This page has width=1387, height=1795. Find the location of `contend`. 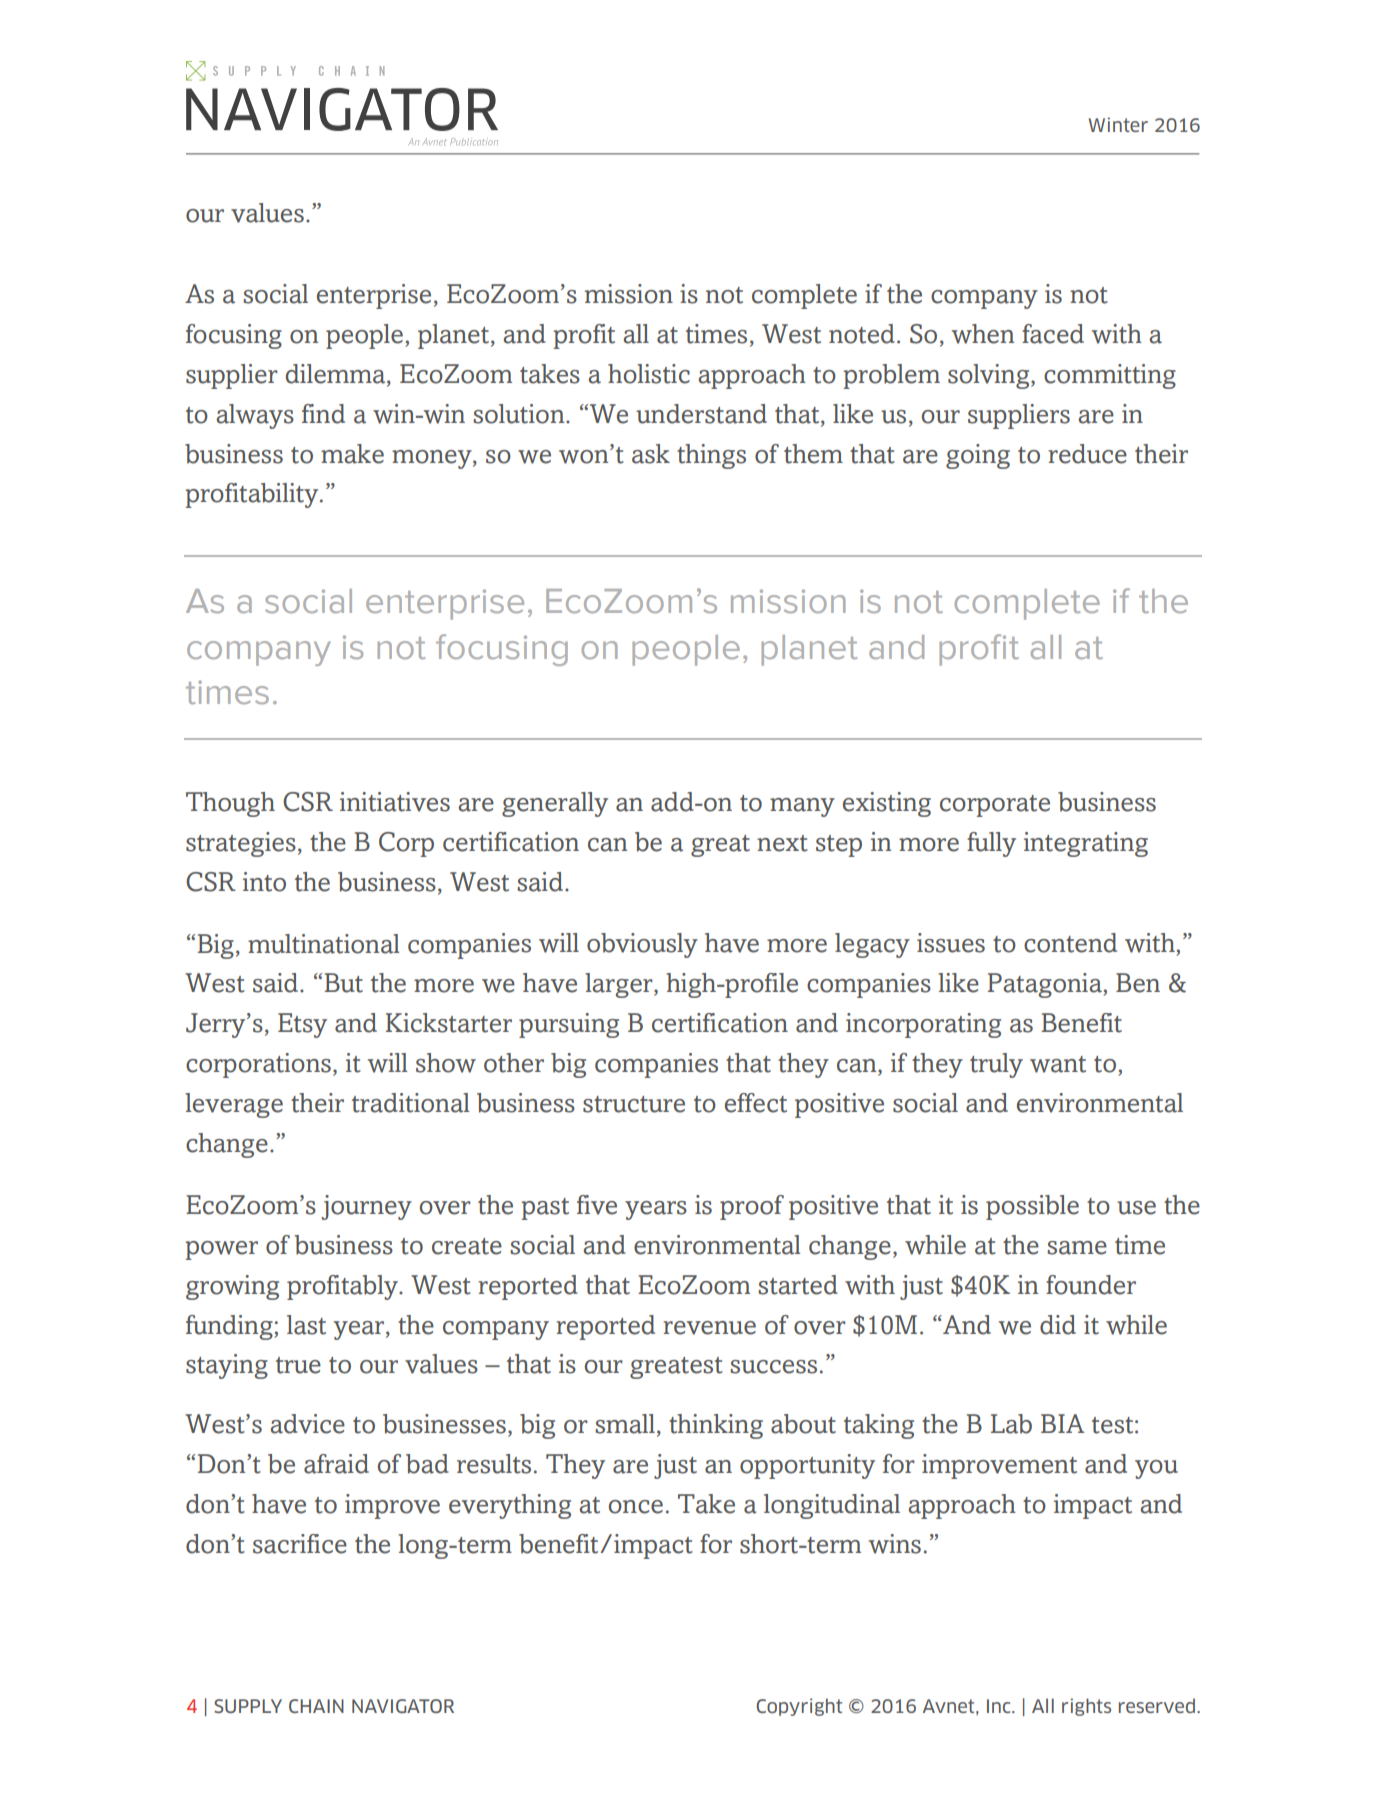

contend is located at coordinates (1070, 943).
